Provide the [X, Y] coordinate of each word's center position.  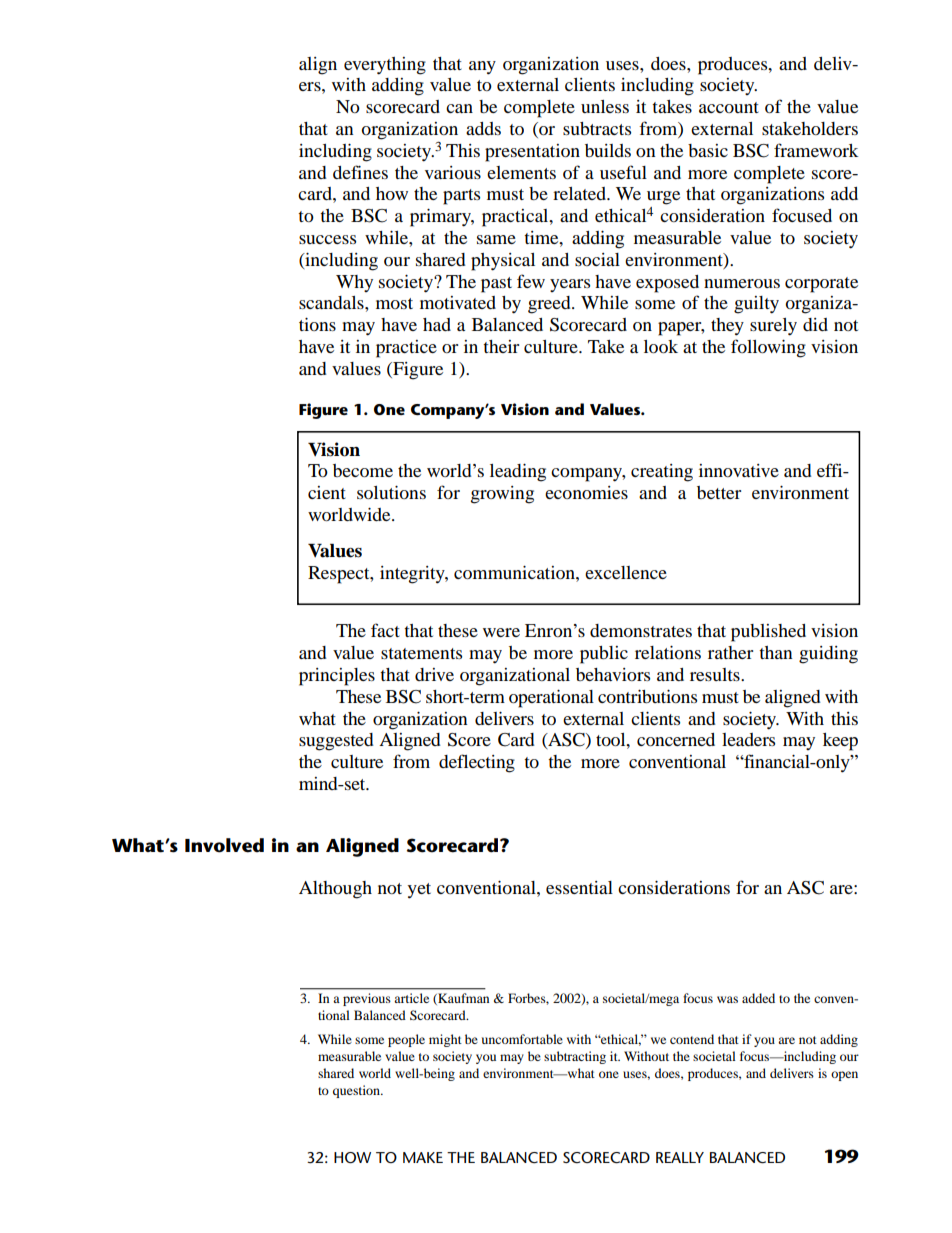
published [768, 633]
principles [337, 677]
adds [483, 128]
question [358, 1091]
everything [385, 66]
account [729, 107]
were [501, 632]
